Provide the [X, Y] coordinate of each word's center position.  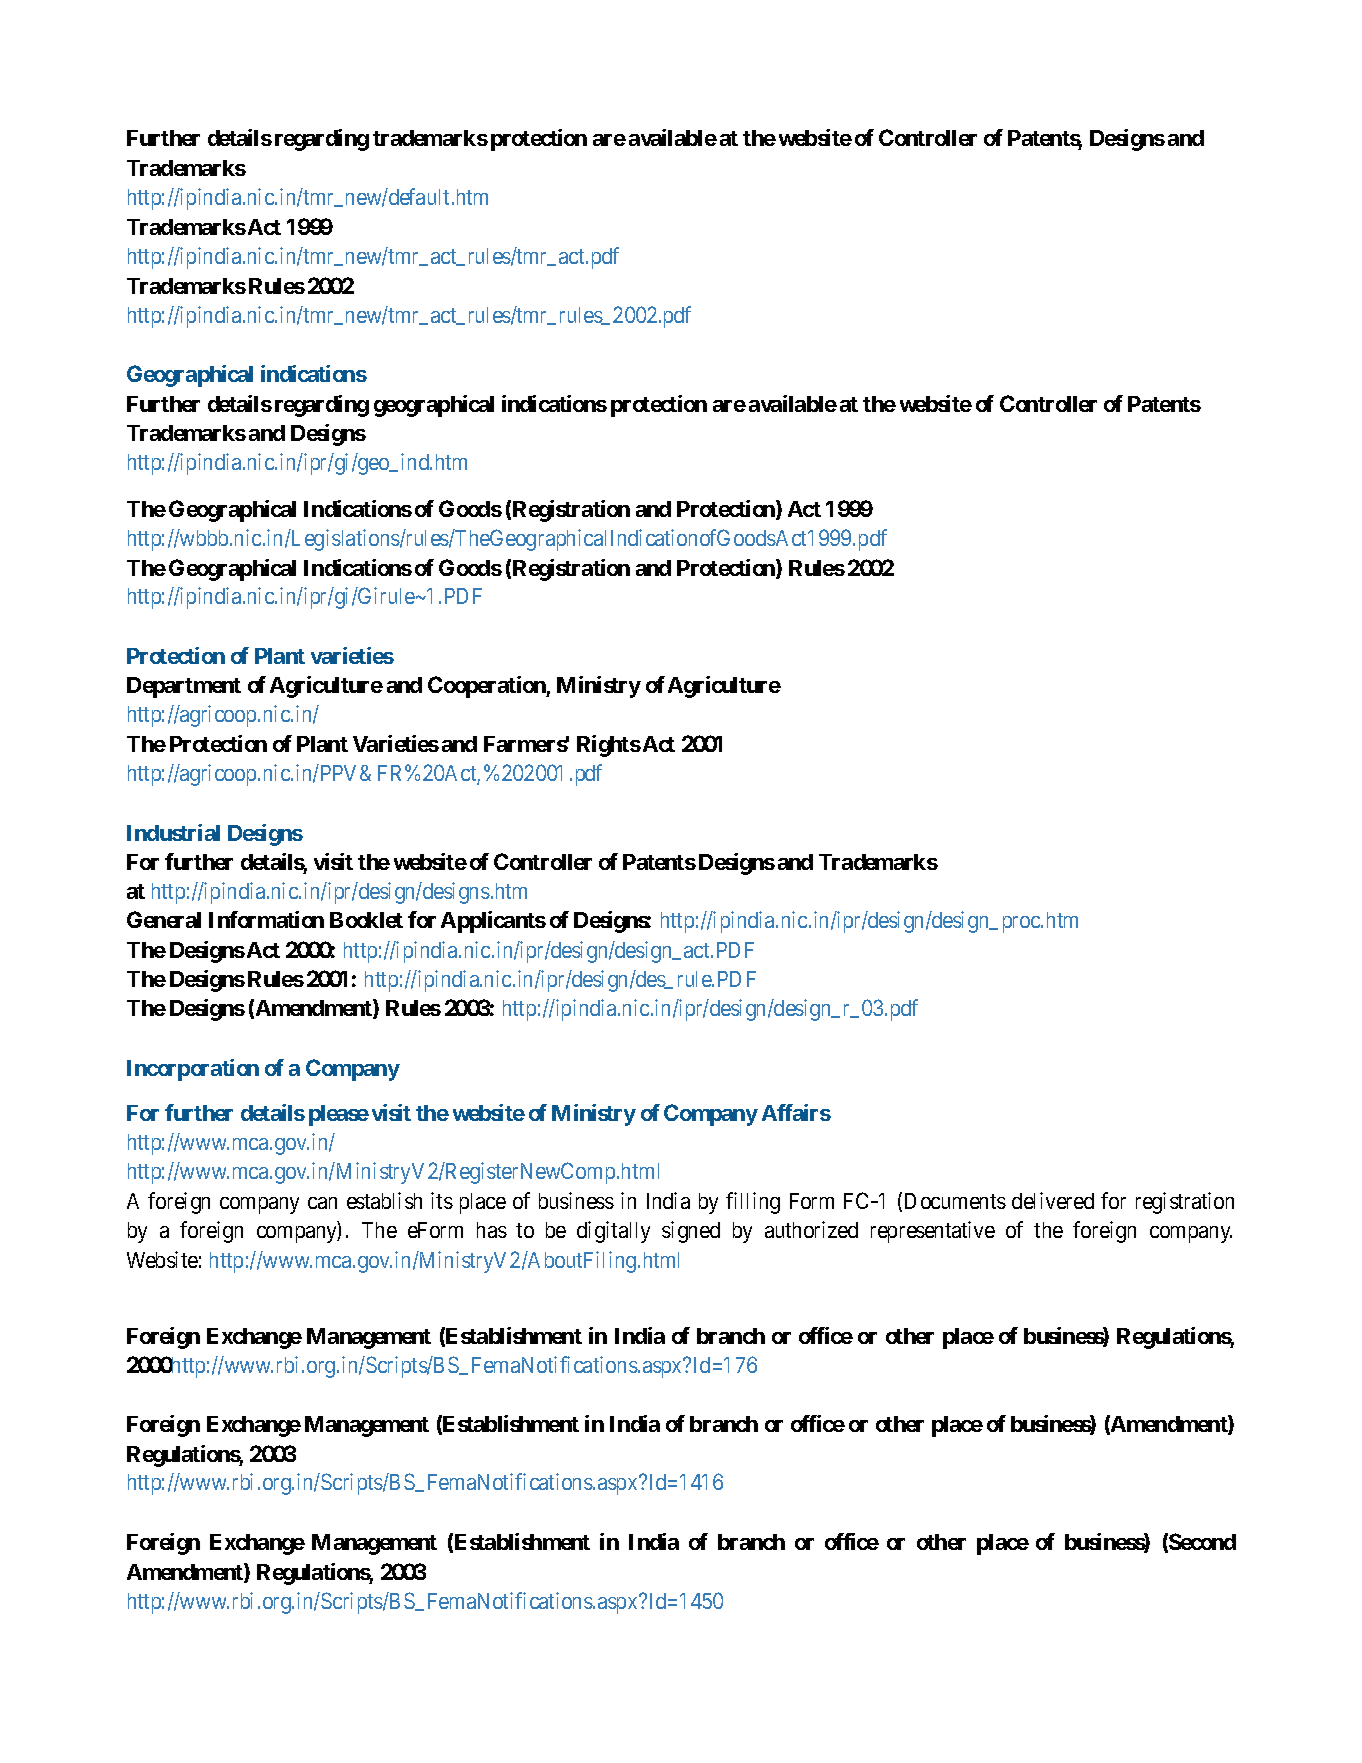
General [164, 919]
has [492, 1230]
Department [184, 687]
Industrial [173, 832]
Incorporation [193, 1070]
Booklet [366, 920]
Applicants [493, 922]
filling [753, 1203]
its [442, 1200]
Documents [955, 1201]
